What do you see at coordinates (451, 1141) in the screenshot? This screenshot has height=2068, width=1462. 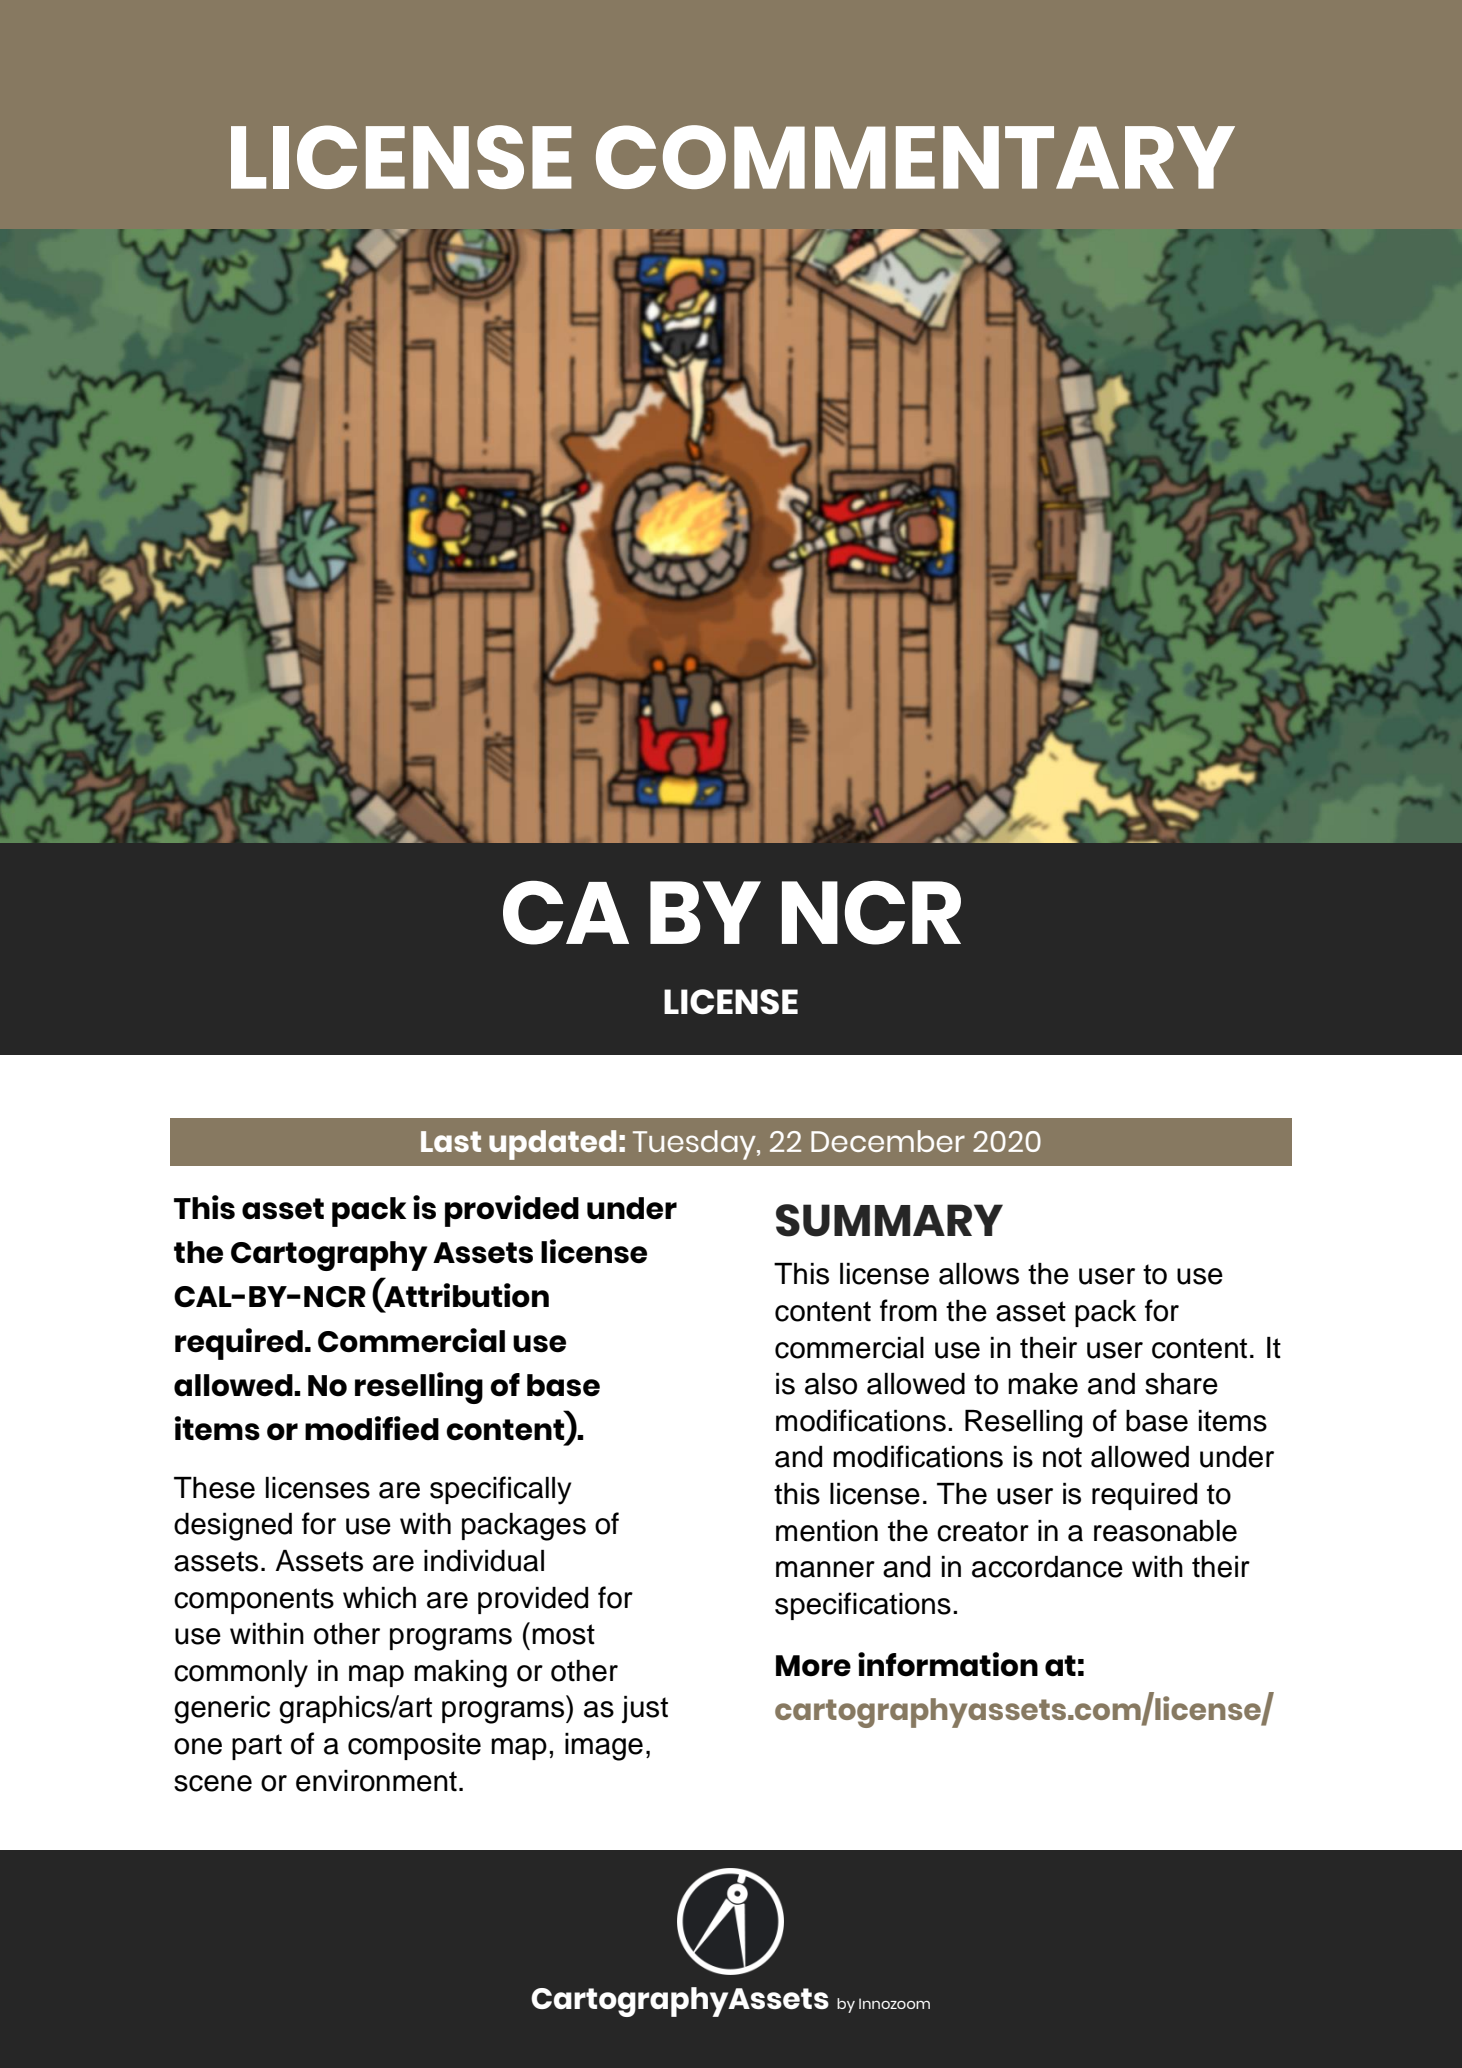 I see `Last` at bounding box center [451, 1141].
